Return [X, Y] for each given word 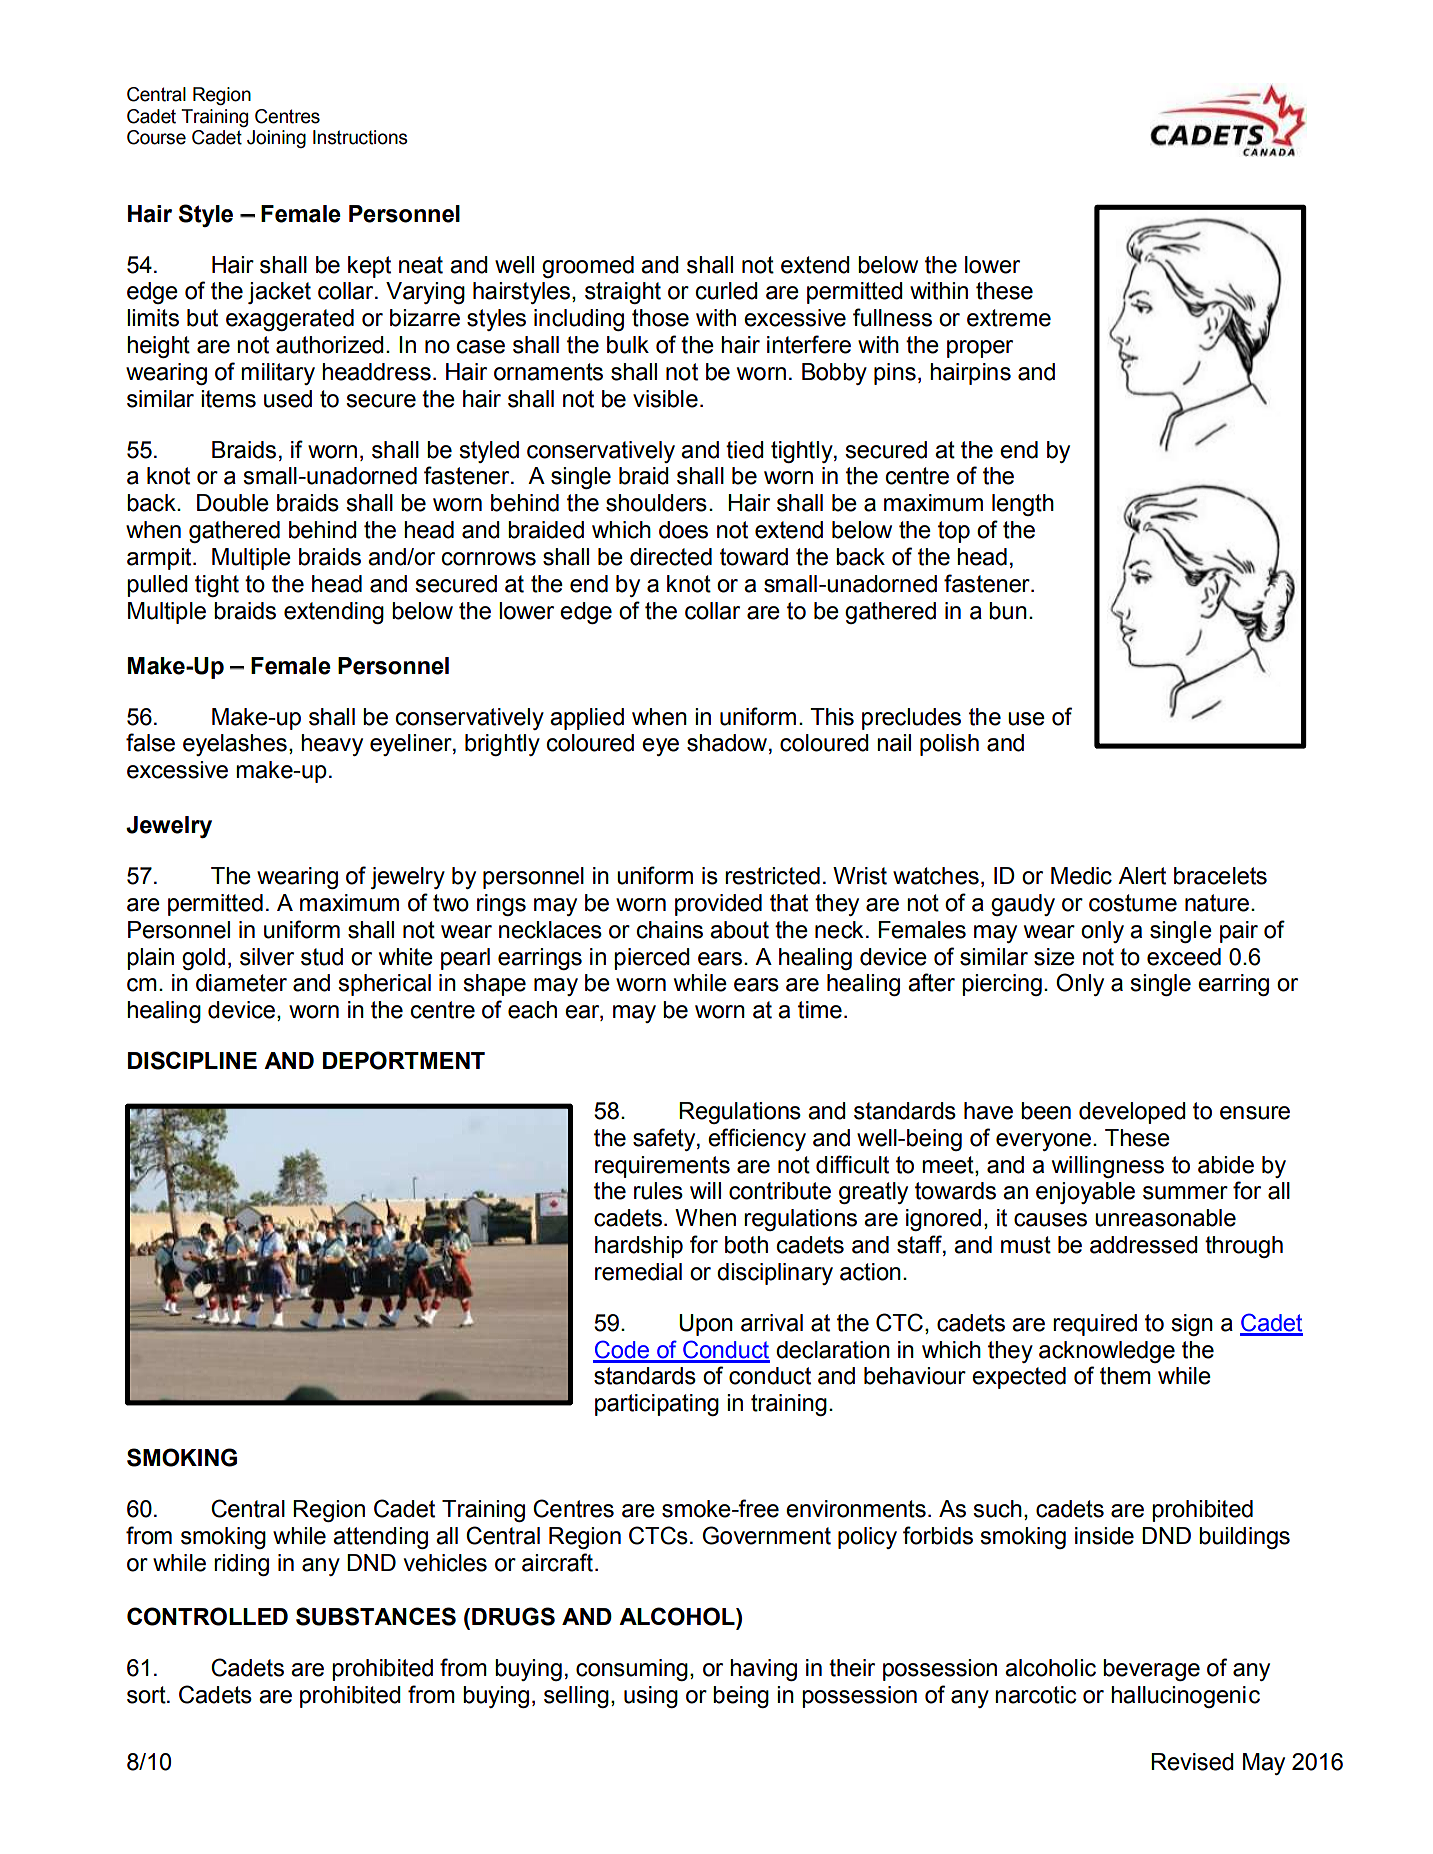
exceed [1184, 957]
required [1095, 1325]
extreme [1009, 318]
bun [1008, 611]
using [651, 1697]
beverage [1151, 1670]
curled [727, 291]
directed [671, 557]
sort [147, 1695]
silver [267, 957]
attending [380, 1538]
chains [670, 930]
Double [233, 503]
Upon [706, 1325]
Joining [276, 139]
